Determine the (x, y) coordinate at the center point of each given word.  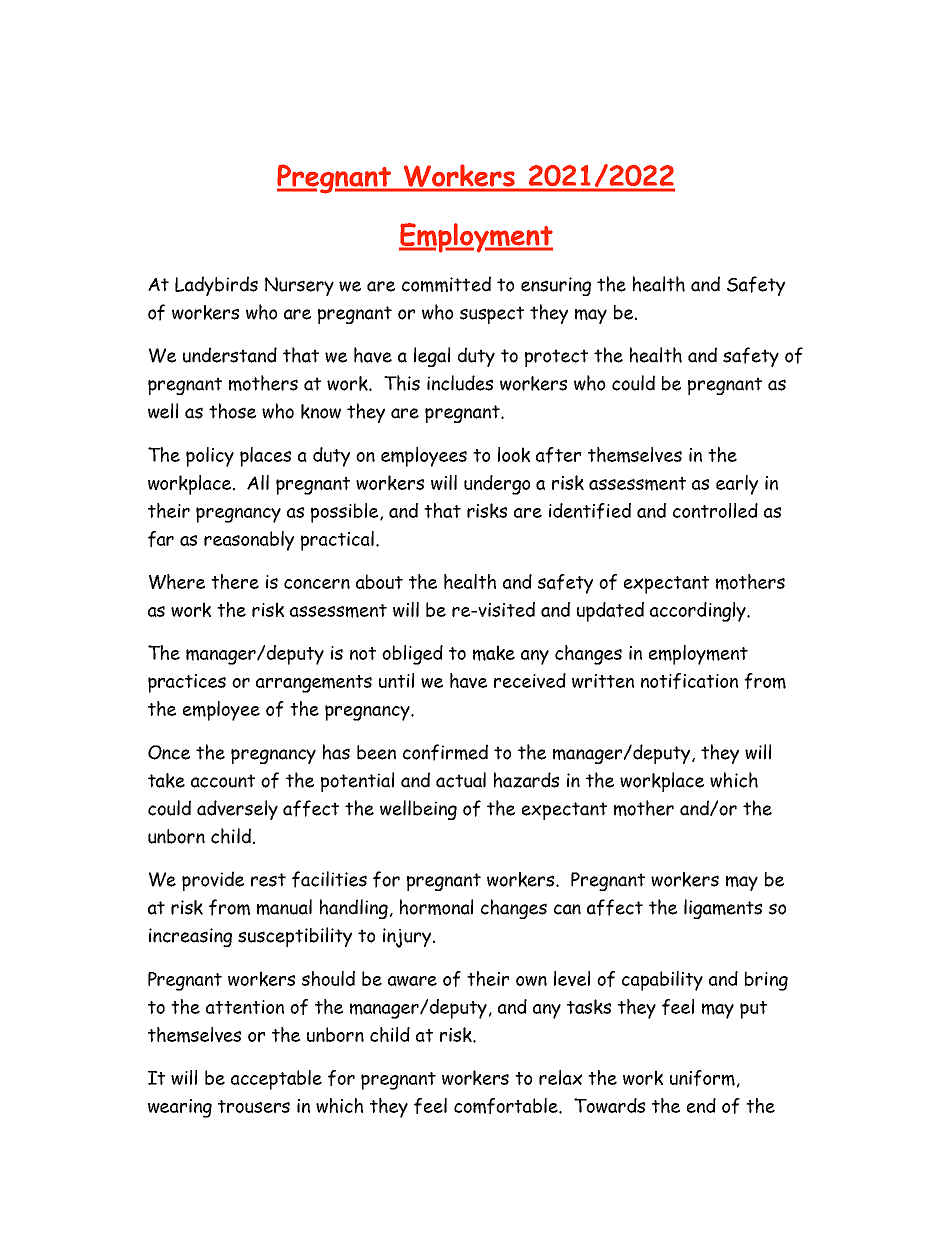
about (379, 581)
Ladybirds (216, 286)
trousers (254, 1106)
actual (461, 780)
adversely (237, 810)
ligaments (723, 909)
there (235, 581)
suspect (492, 315)
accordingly (699, 612)
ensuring (556, 286)
